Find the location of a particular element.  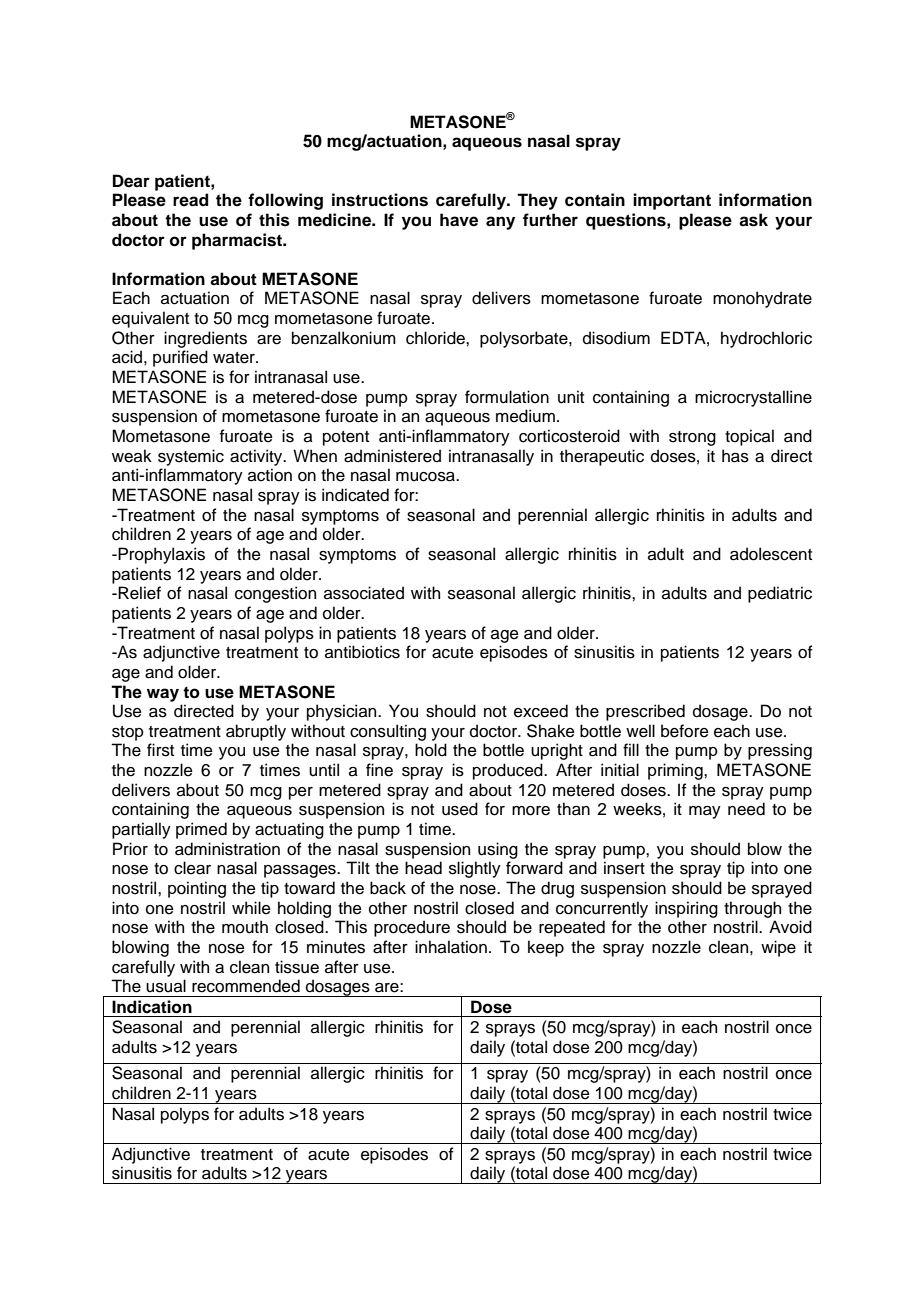

has is located at coordinates (735, 456).
